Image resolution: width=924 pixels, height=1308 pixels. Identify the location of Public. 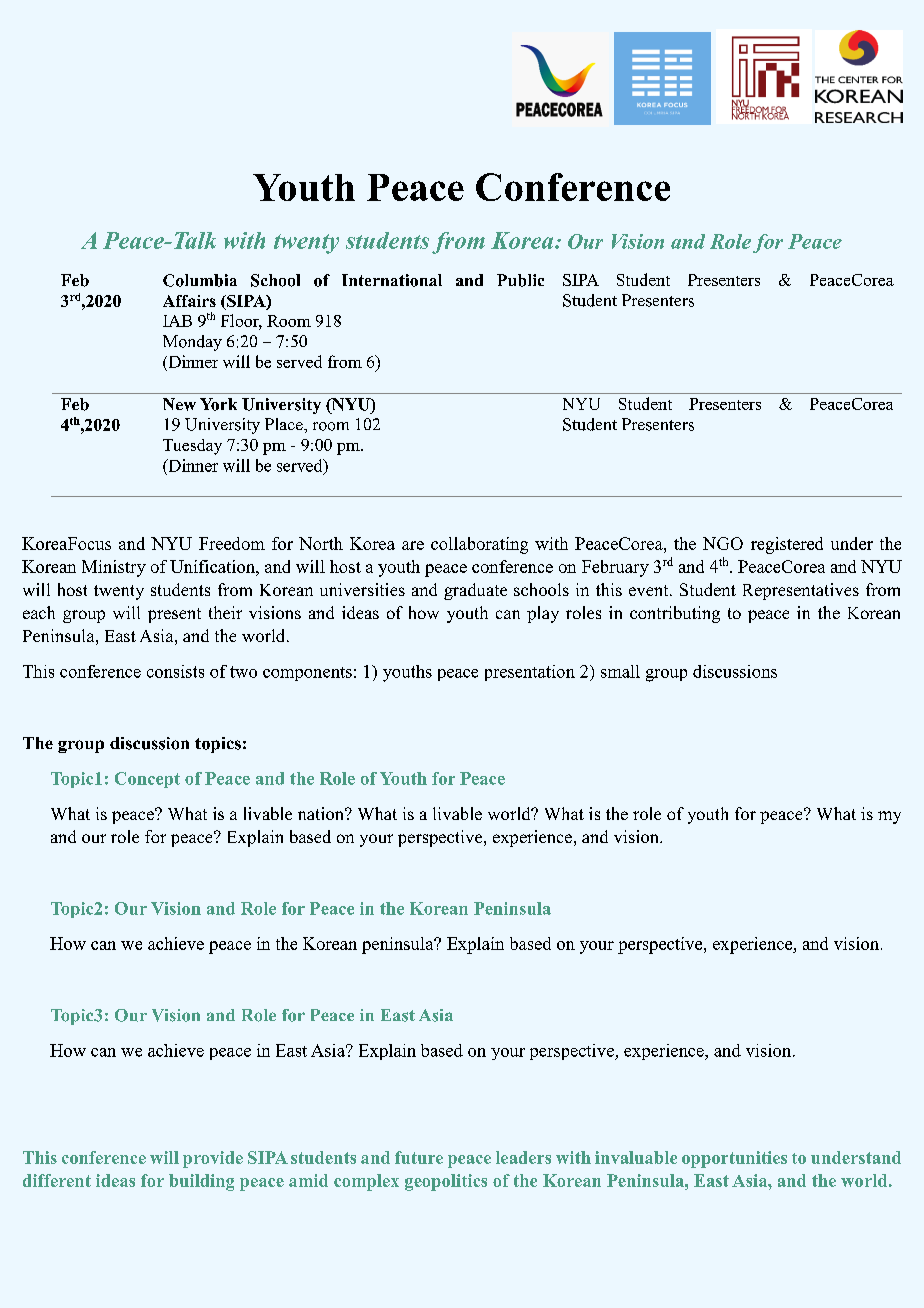
(520, 280).
